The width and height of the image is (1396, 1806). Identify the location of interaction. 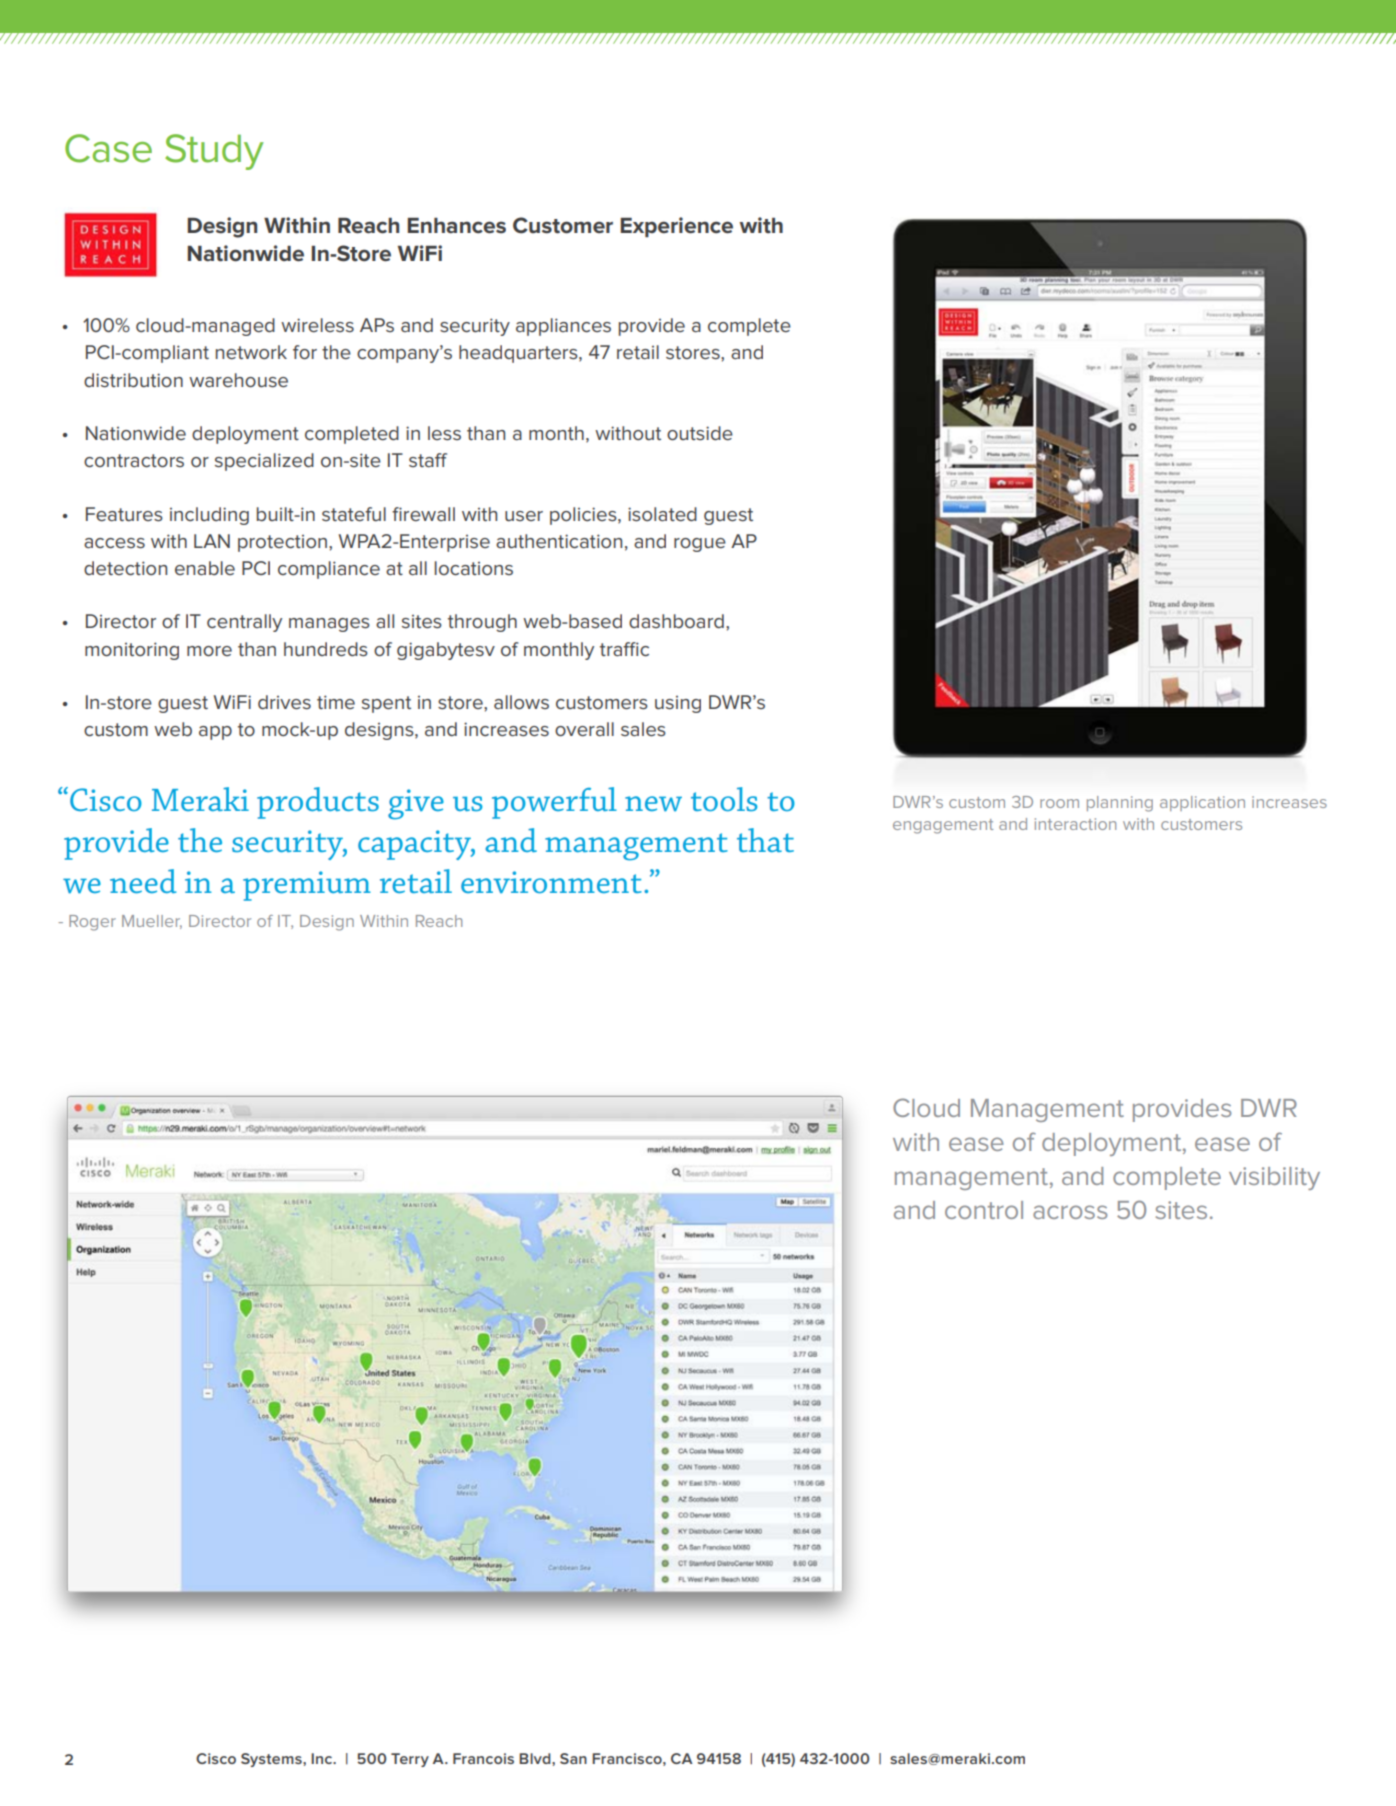
(1075, 824).
